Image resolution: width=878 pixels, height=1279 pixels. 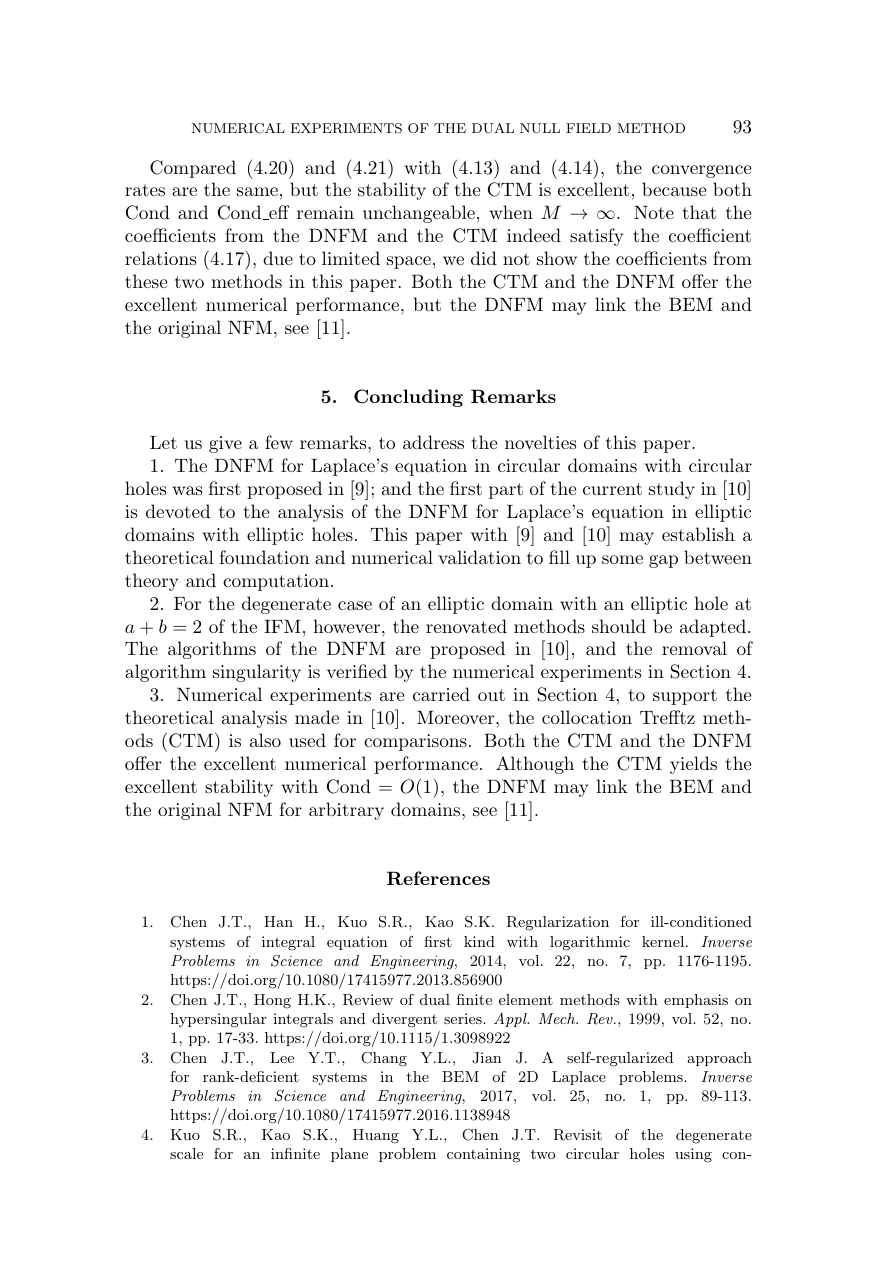 What do you see at coordinates (193, 169) in the screenshot?
I see `Compared` at bounding box center [193, 169].
